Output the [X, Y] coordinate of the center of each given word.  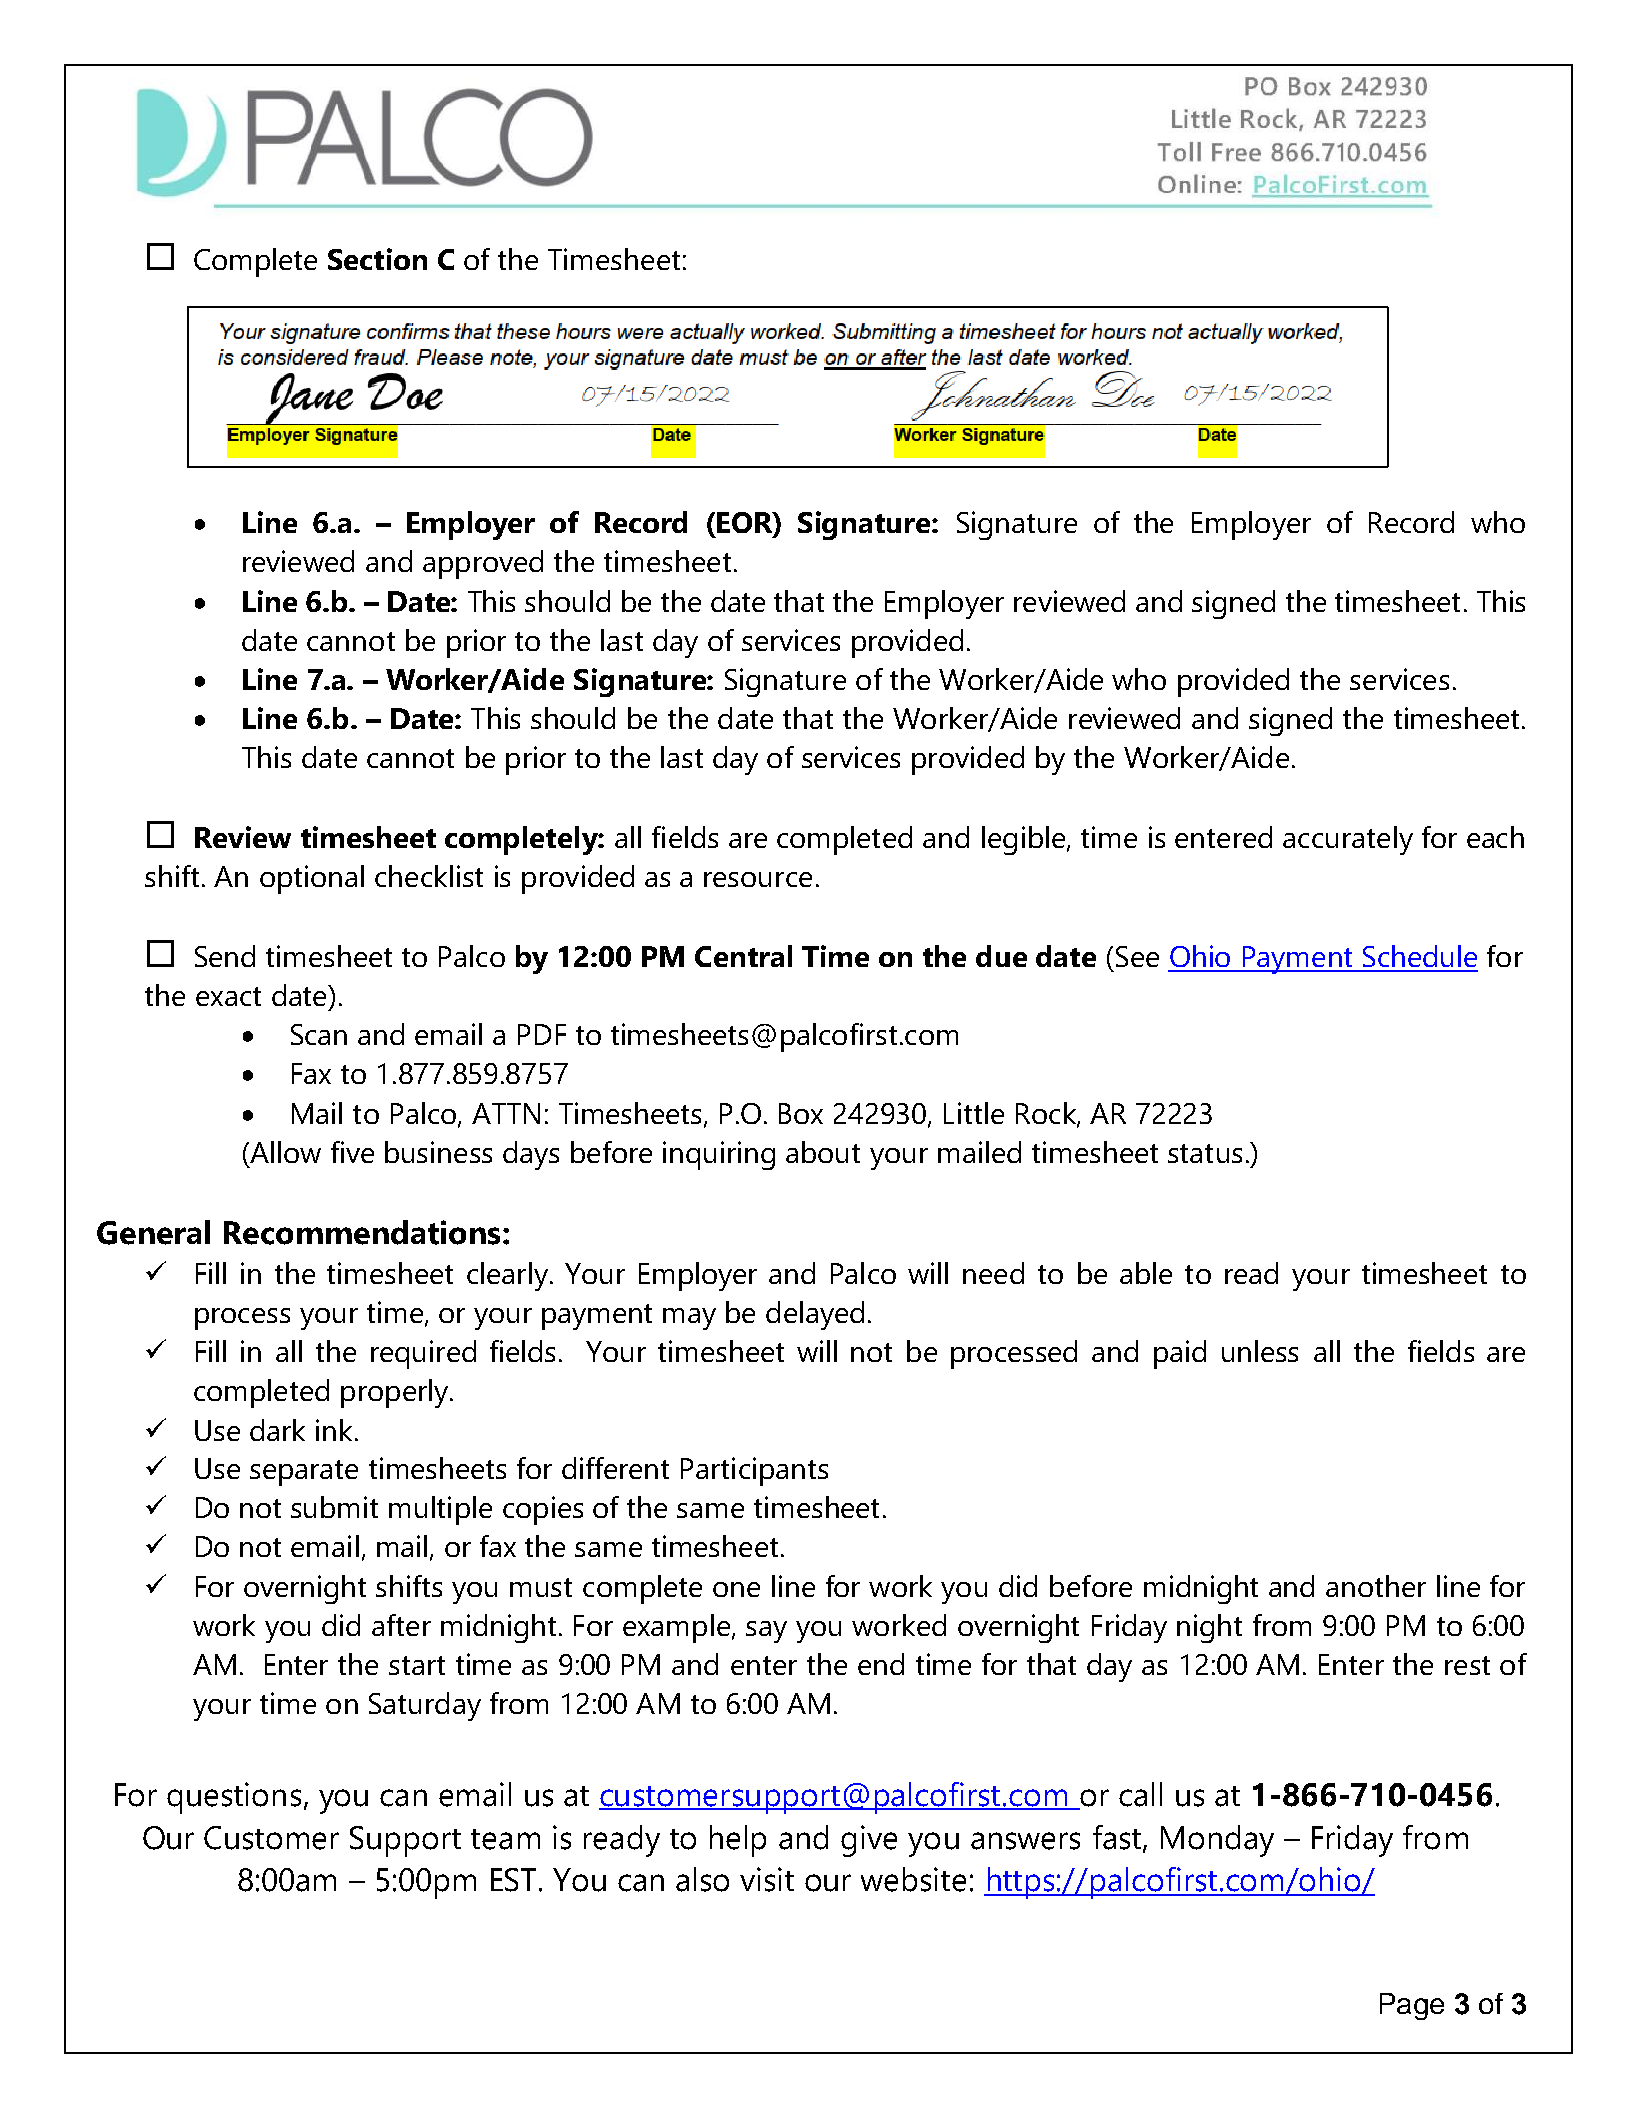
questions [234, 1798]
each [1495, 837]
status [1205, 1153]
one [736, 1589]
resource [758, 879]
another [1376, 1586]
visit [767, 1879]
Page [1412, 2006]
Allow [284, 1153]
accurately [1348, 840]
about [823, 1152]
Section [377, 259]
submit [334, 1507]
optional [312, 879]
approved [483, 564]
